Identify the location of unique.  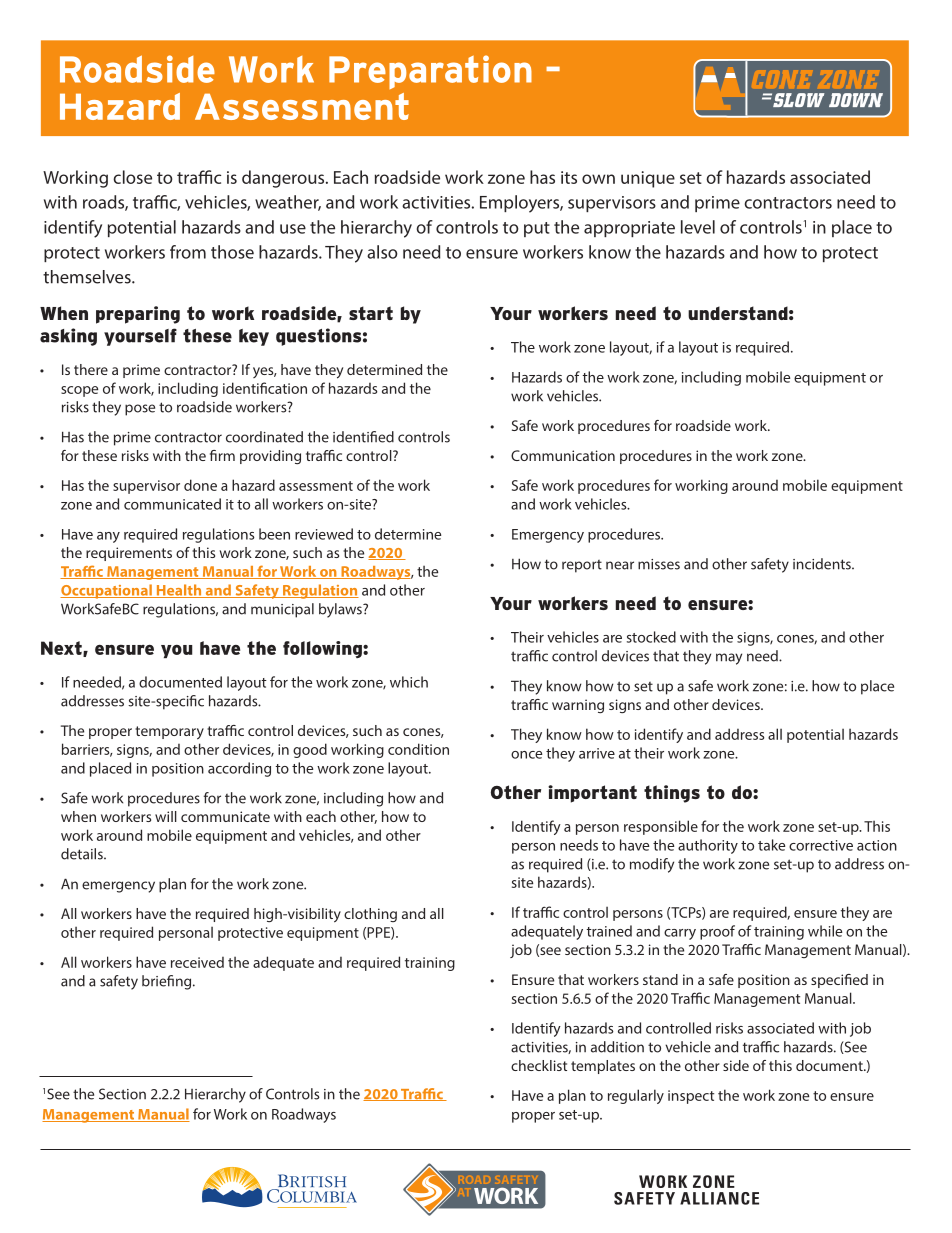
(648, 179).
